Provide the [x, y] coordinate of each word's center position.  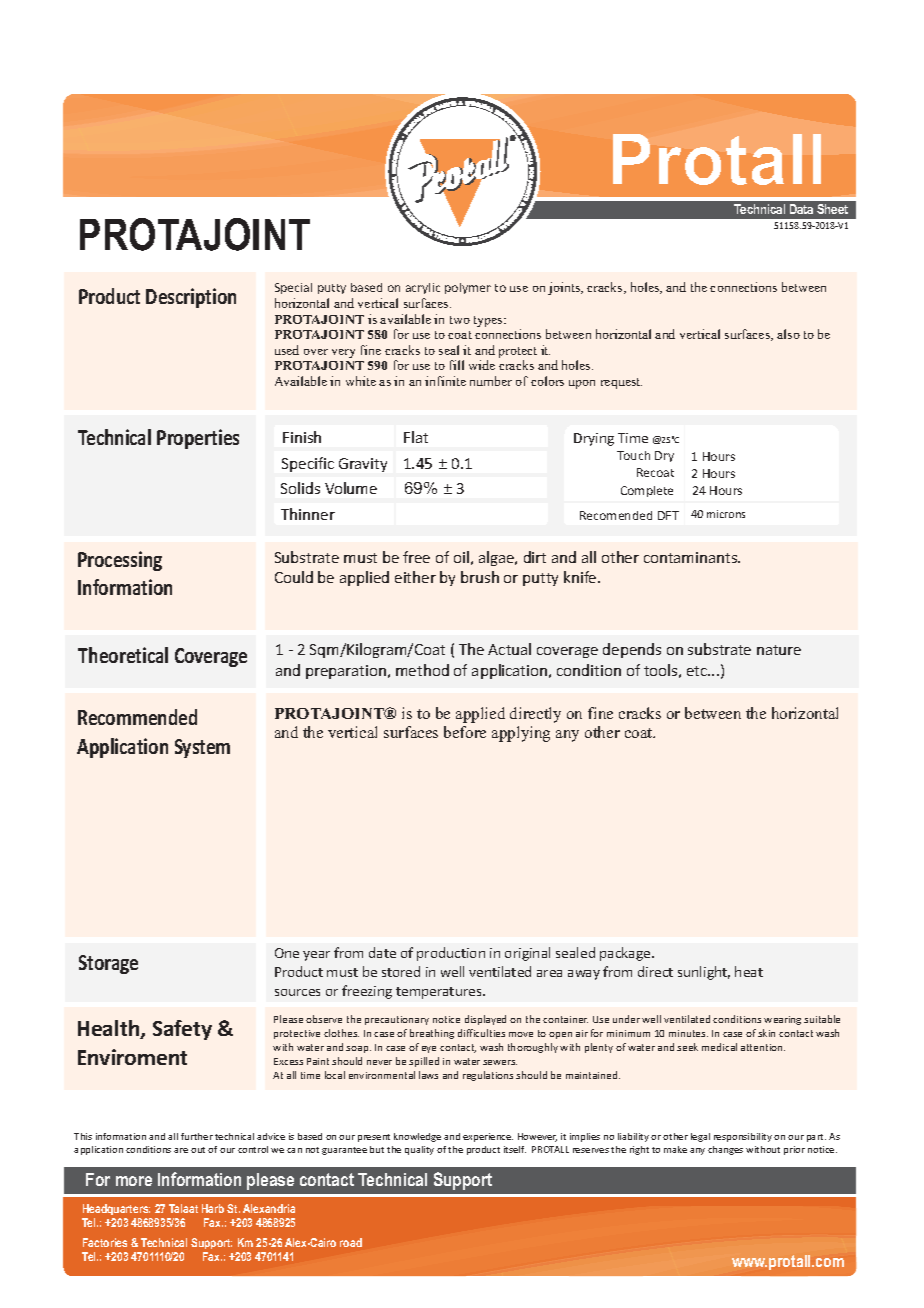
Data [801, 209]
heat [749, 971]
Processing [120, 561]
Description [191, 298]
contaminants [692, 557]
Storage [108, 964]
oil [461, 557]
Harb [213, 1208]
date [382, 952]
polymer [468, 288]
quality [419, 1150]
